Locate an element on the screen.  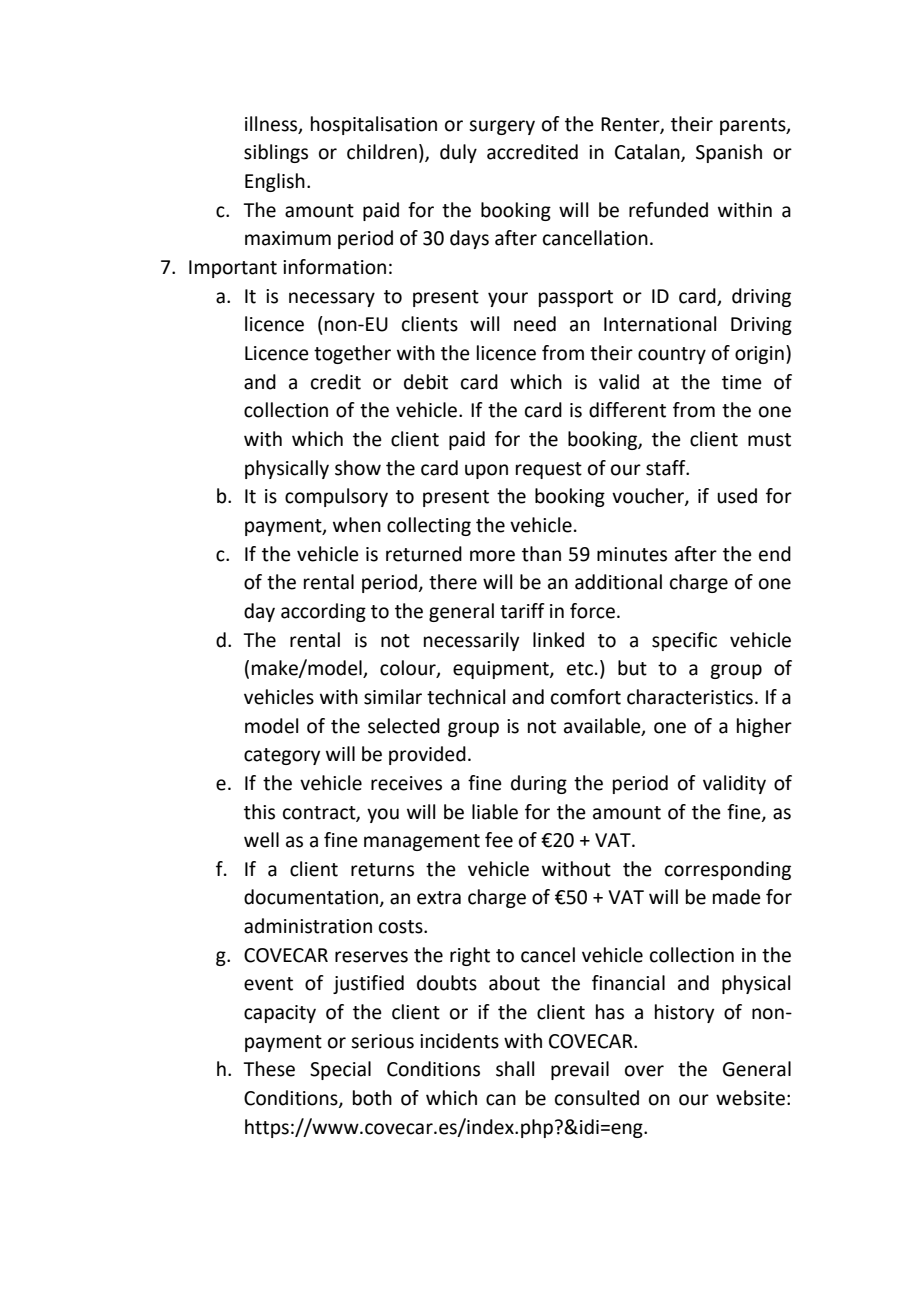
website is located at coordinates (750, 1098).
